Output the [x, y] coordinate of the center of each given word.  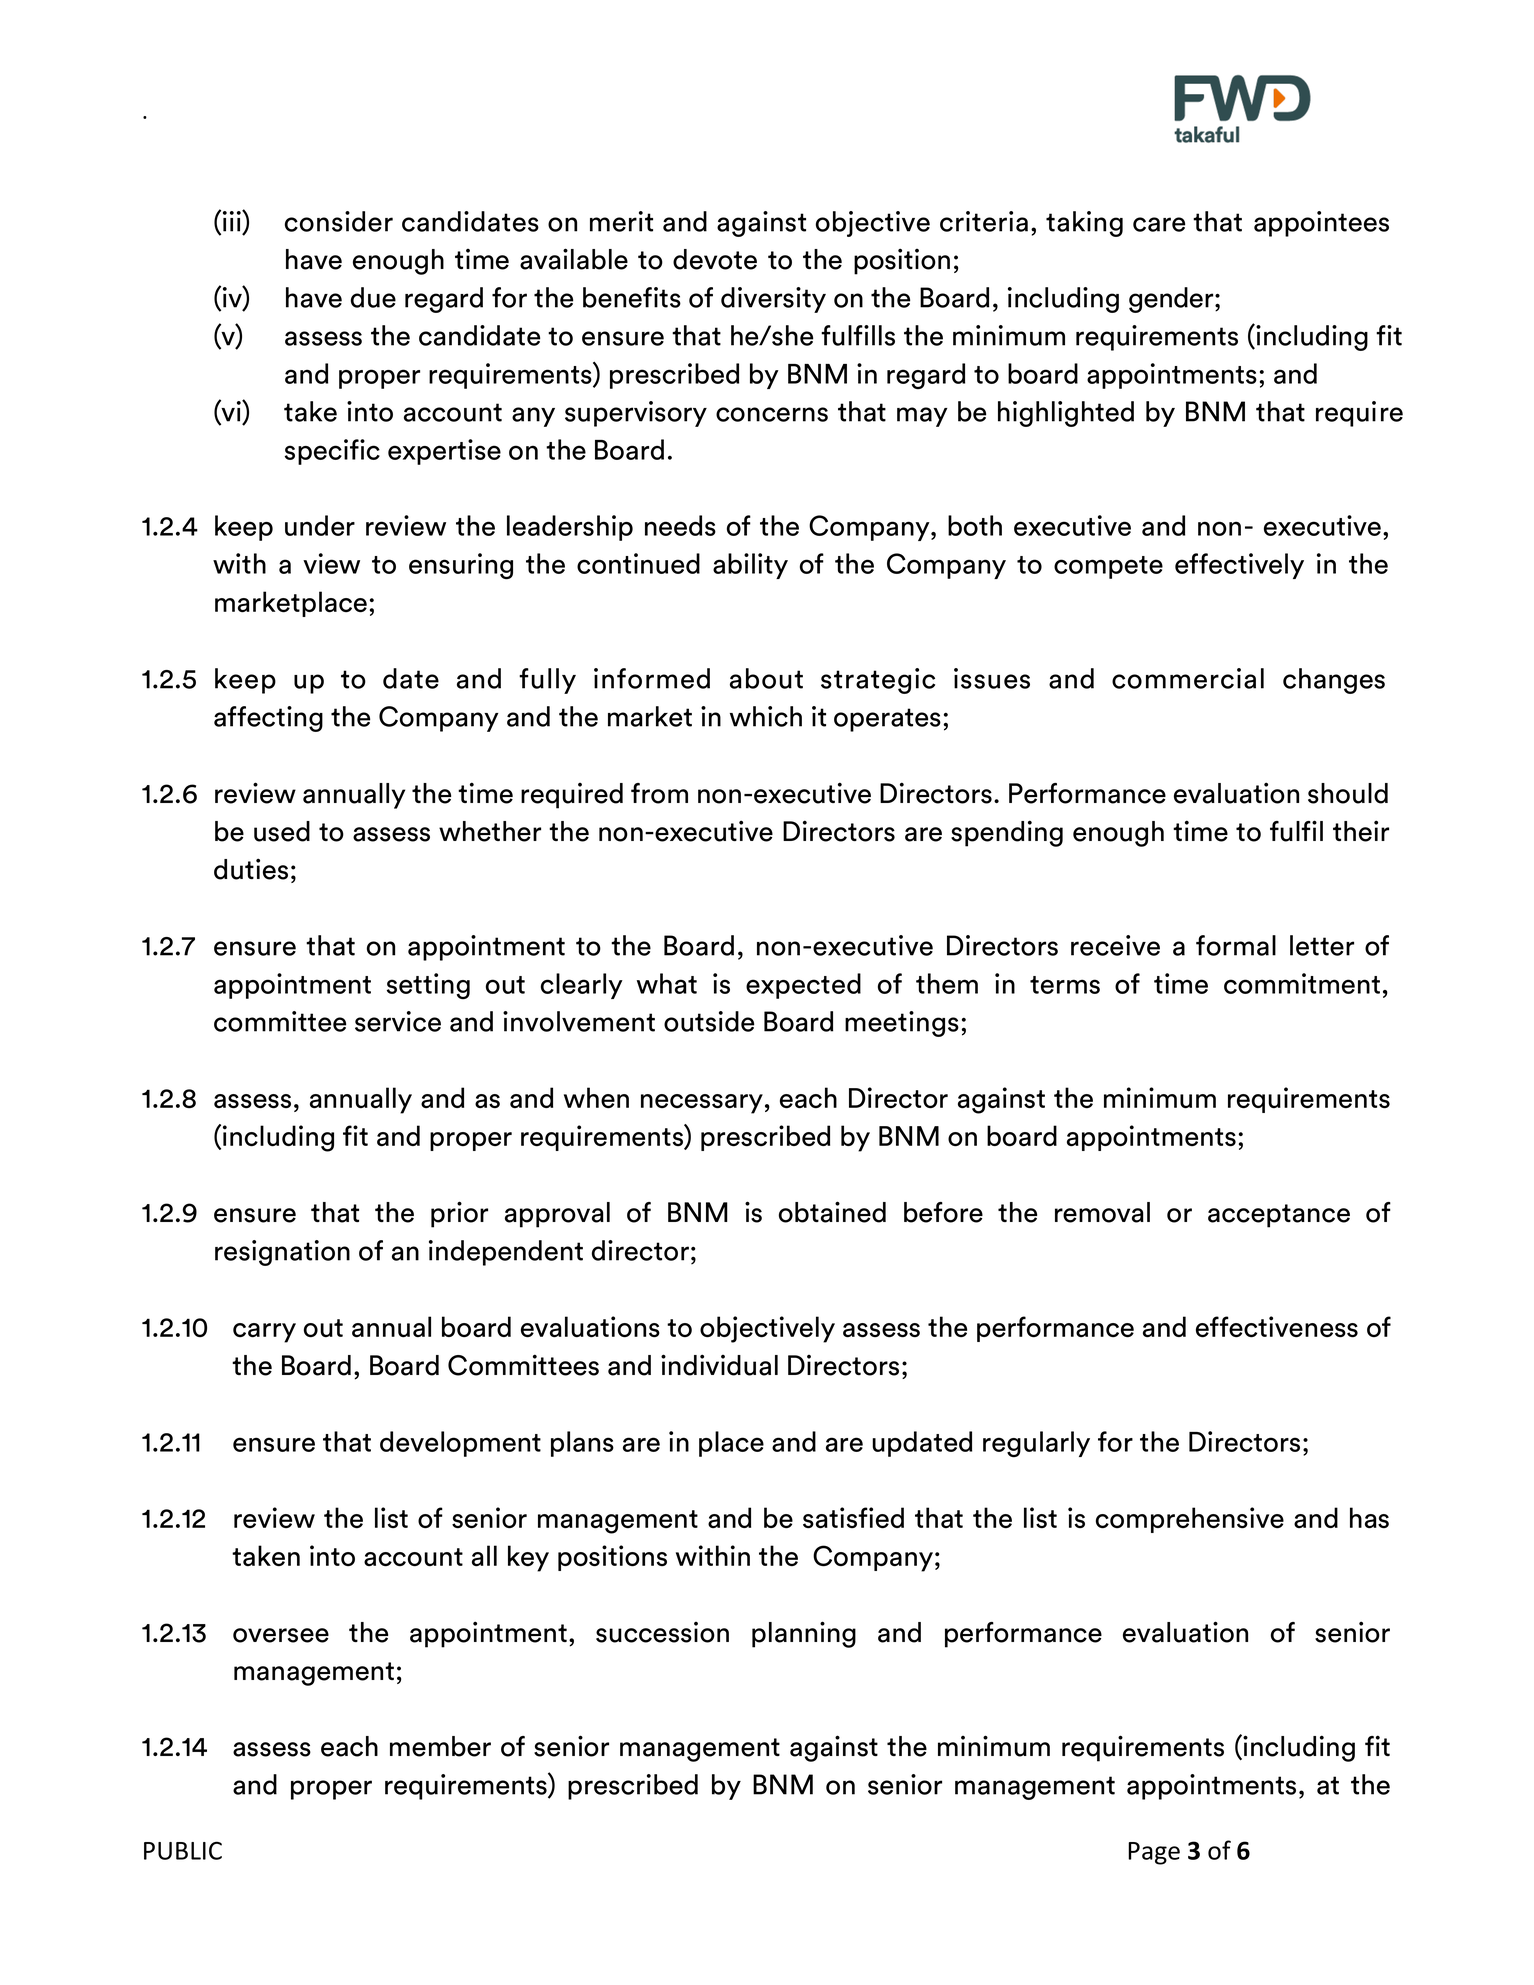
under [320, 525]
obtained [832, 1212]
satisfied [853, 1518]
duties [251, 869]
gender [1172, 300]
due [373, 297]
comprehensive [1190, 1520]
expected [803, 986]
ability [750, 566]
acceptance [1279, 1216]
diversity [773, 300]
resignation [282, 1253]
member [440, 1746]
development [460, 1444]
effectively [1239, 566]
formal [1236, 945]
